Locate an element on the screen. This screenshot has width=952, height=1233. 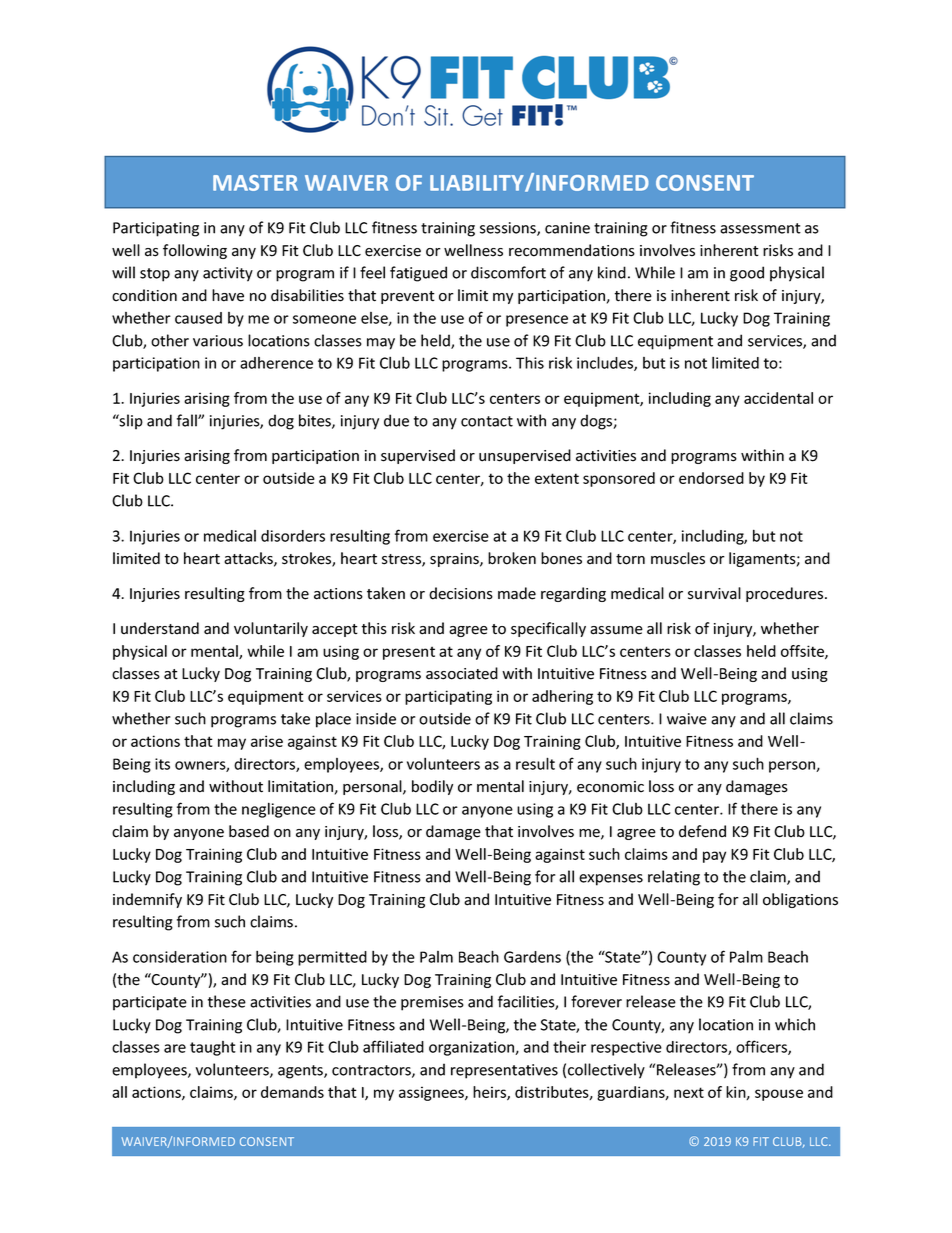
accidental is located at coordinates (778, 398).
